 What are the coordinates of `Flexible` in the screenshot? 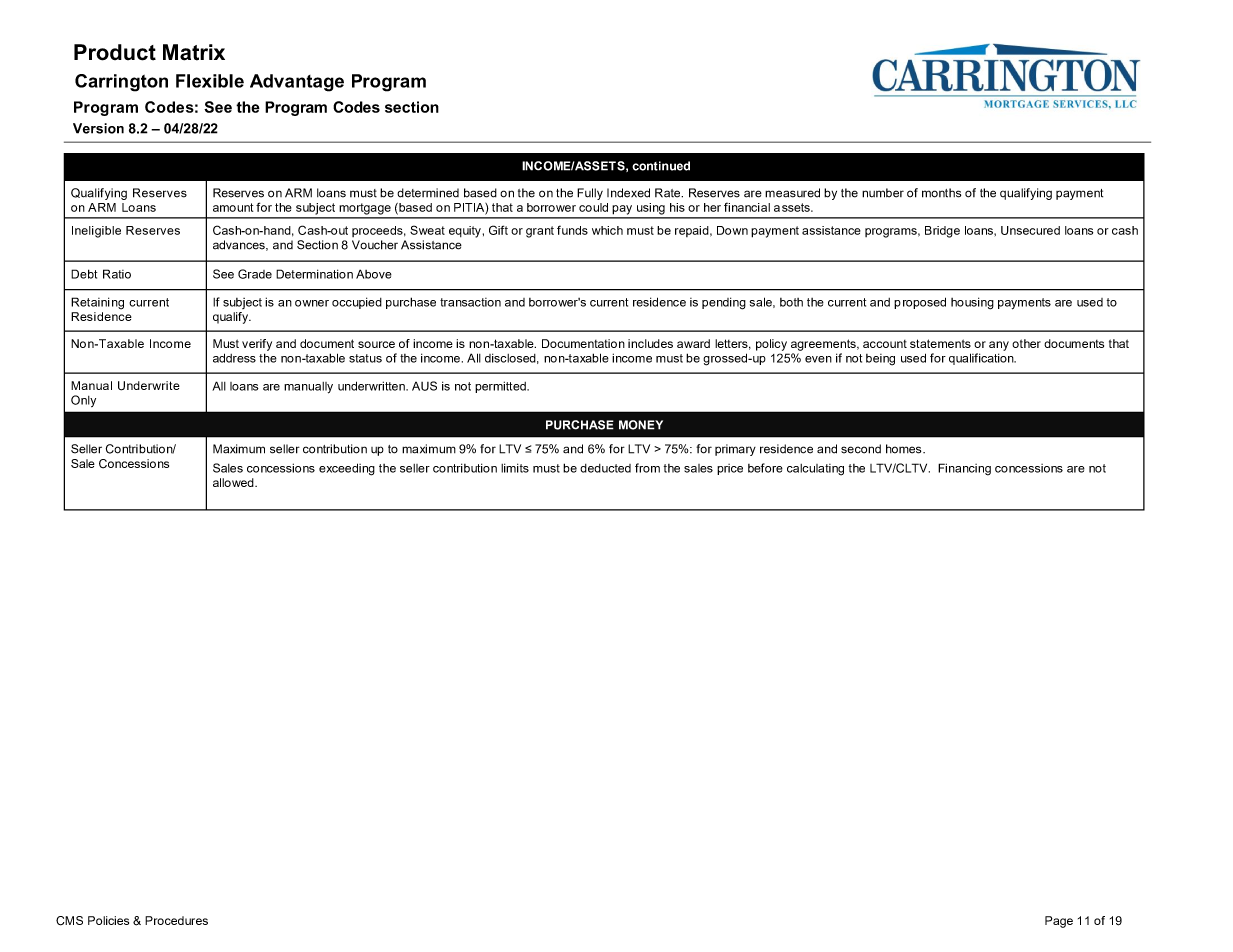 It's located at (210, 81).
